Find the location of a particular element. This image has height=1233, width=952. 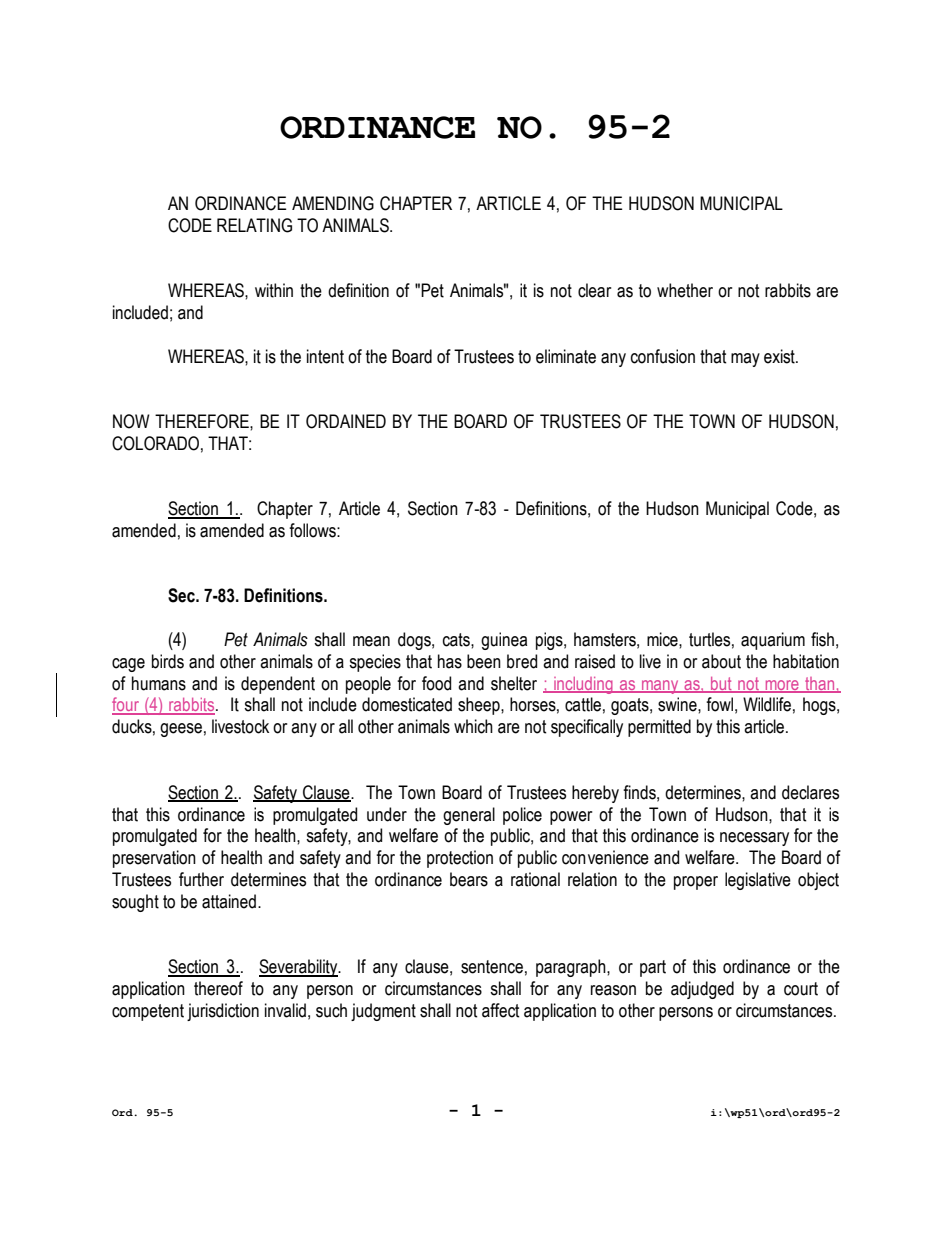

geese is located at coordinates (181, 730).
